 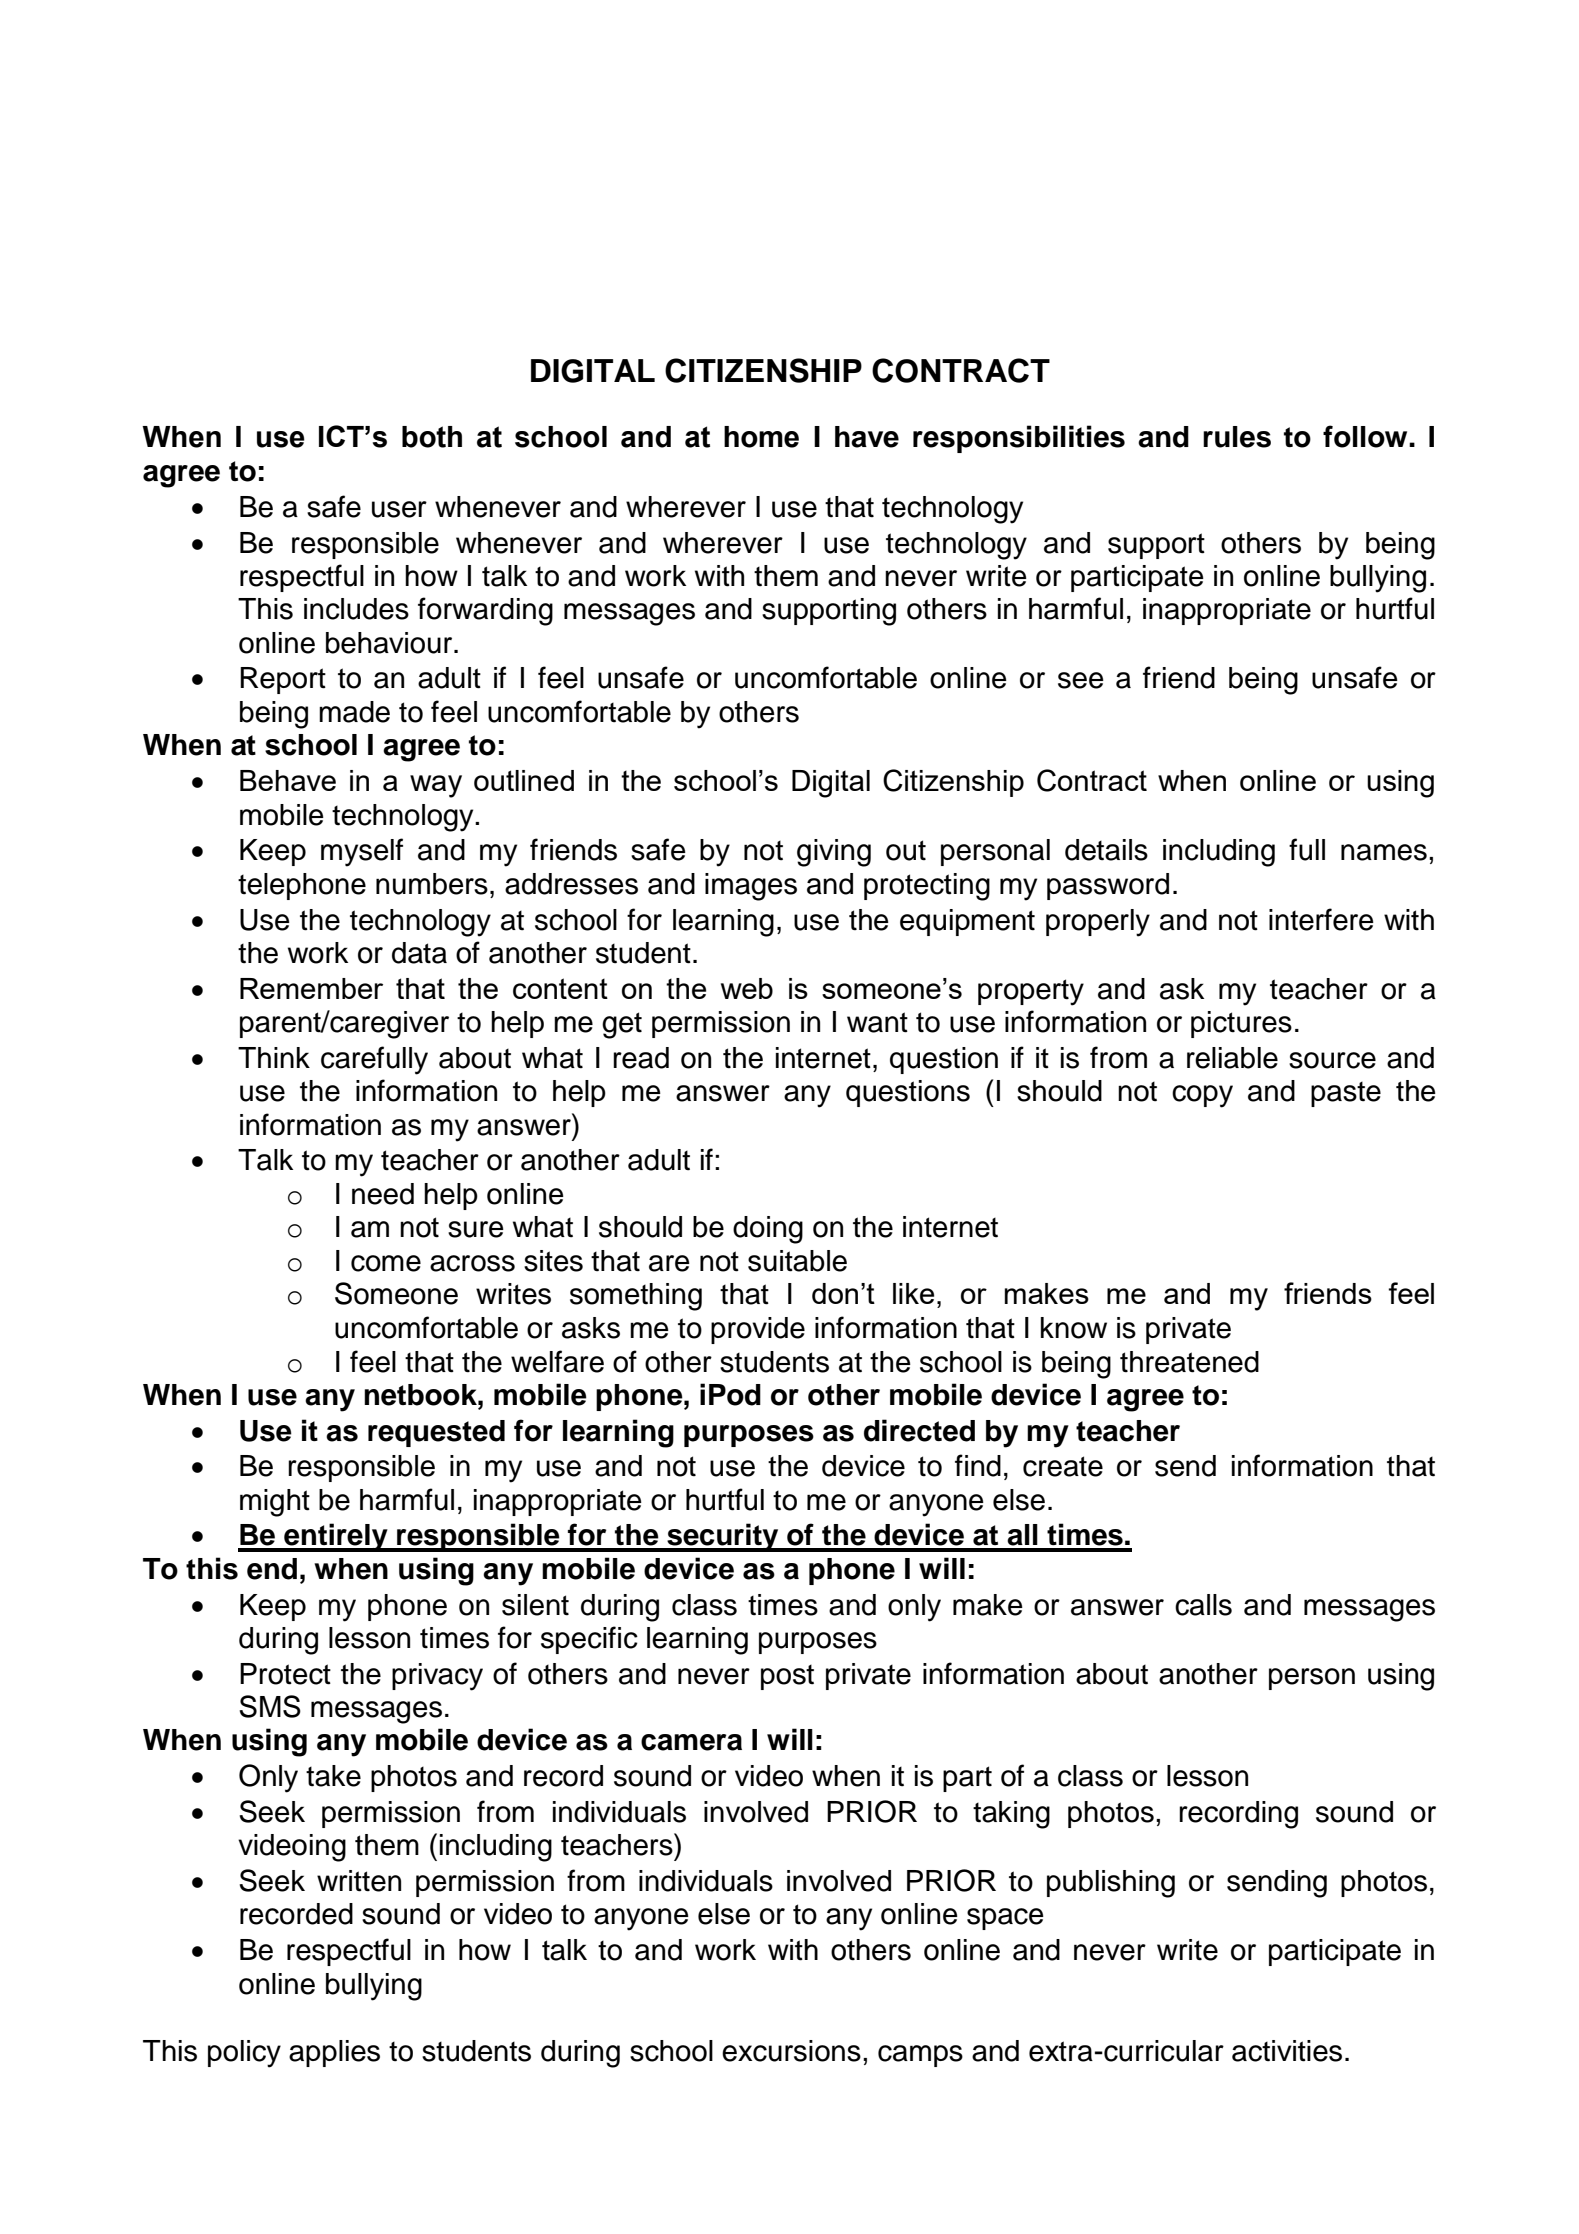 I want to click on come, so click(x=386, y=1263).
